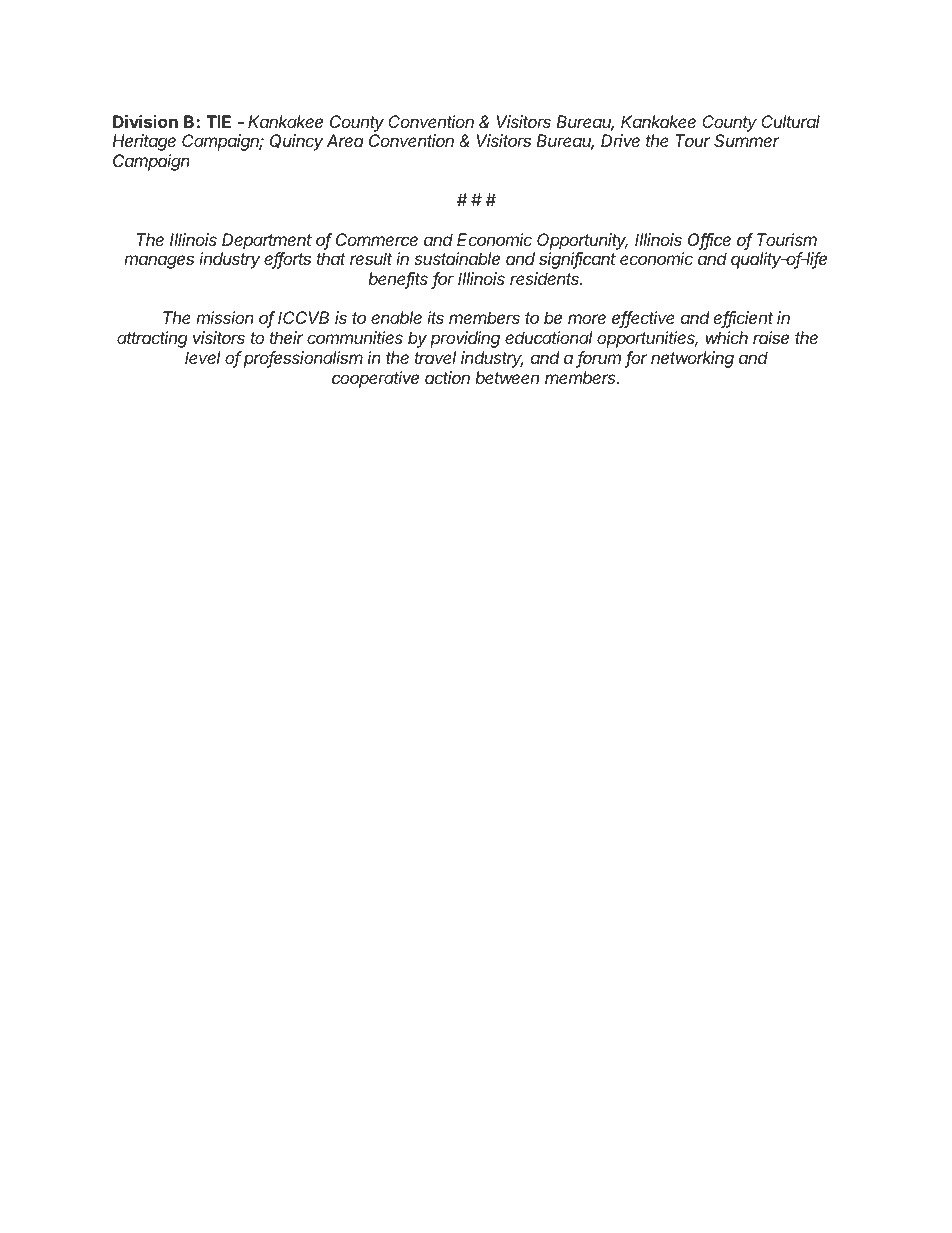 This page has width=952, height=1233. Describe the element at coordinates (582, 241) in the page. I see `Opportunity` at that location.
